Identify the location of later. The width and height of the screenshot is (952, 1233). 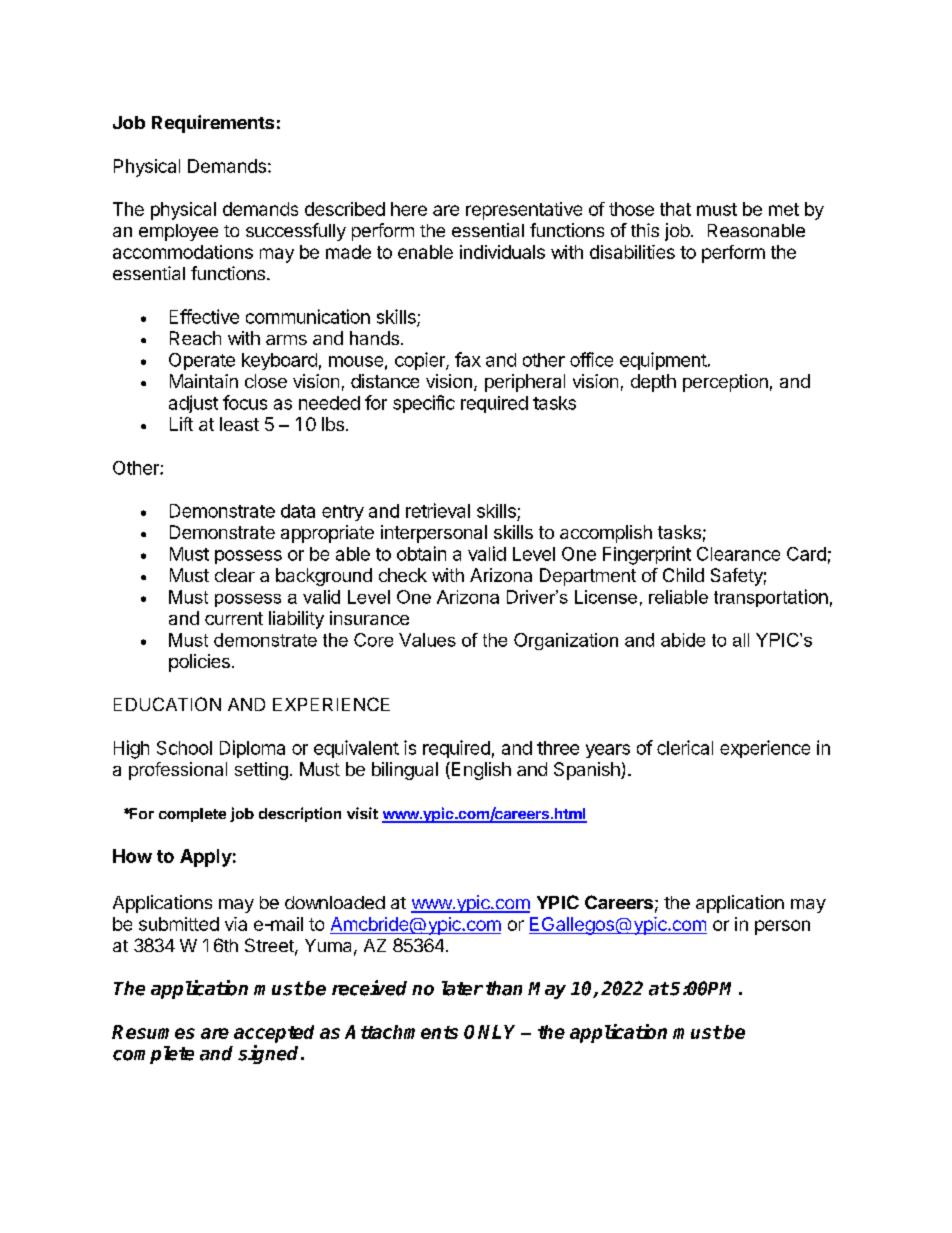
(462, 988).
